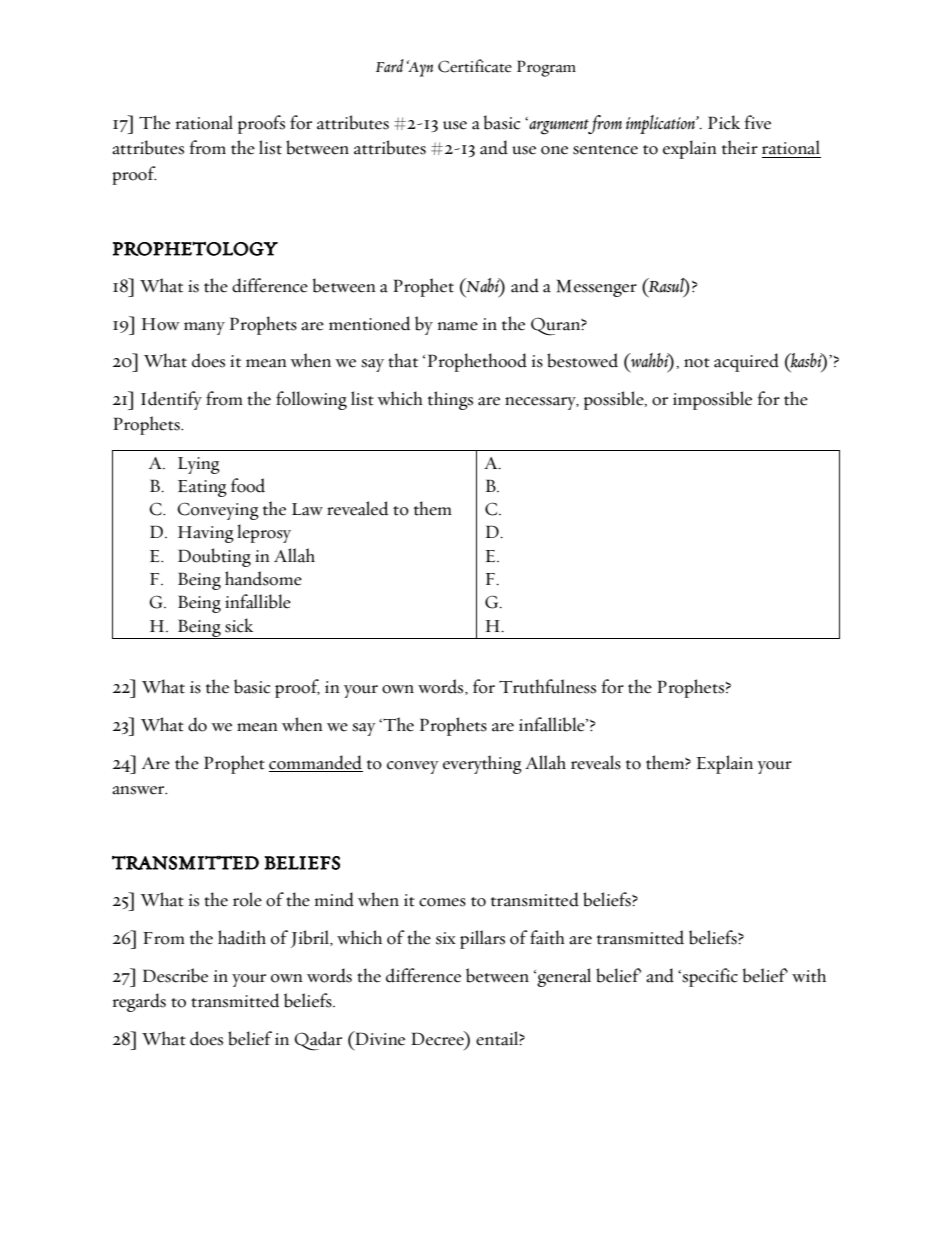 The width and height of the page is (952, 1233). Describe the element at coordinates (175, 975) in the page. I see `Describe` at that location.
